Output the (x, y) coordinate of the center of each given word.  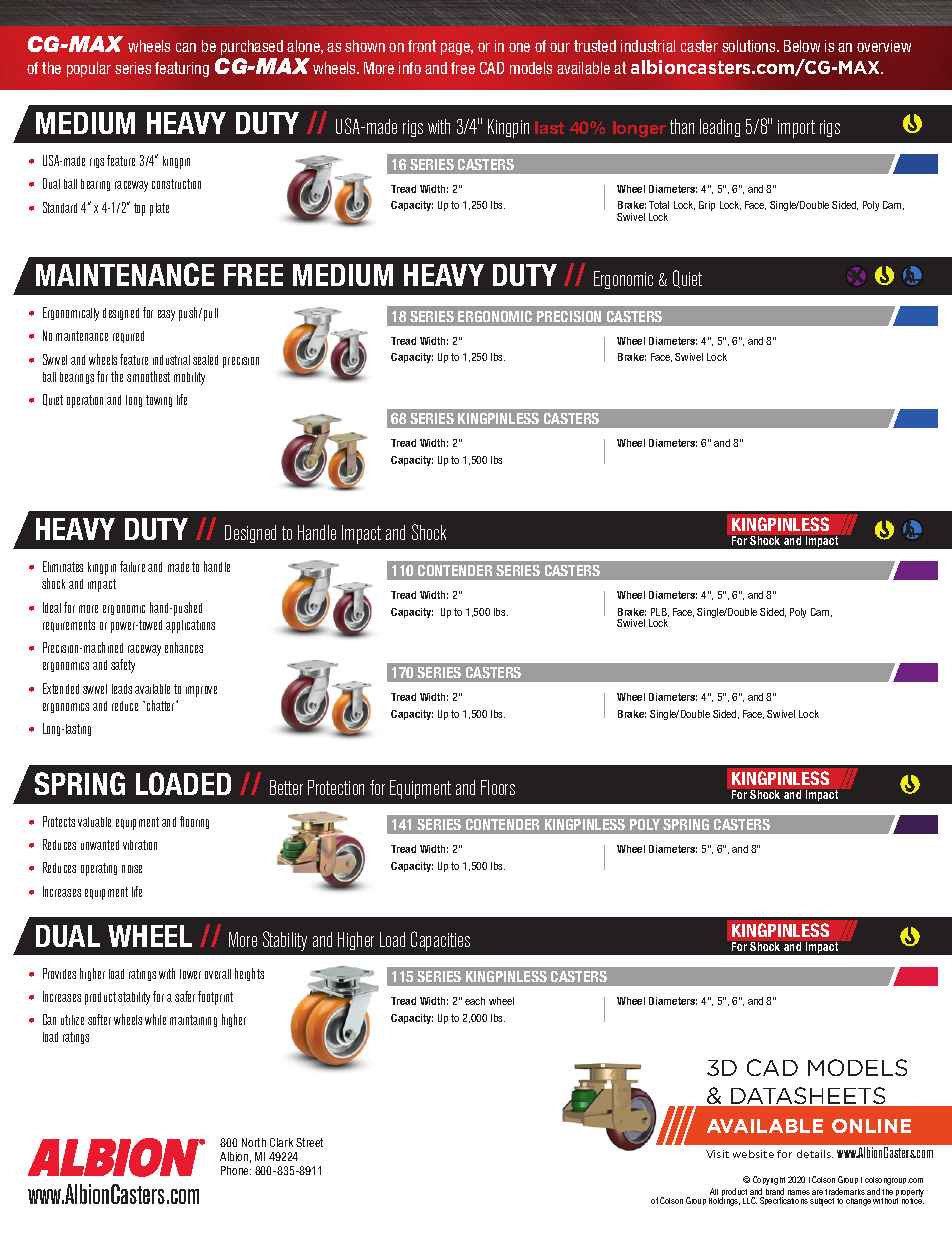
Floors (498, 787)
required (128, 337)
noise (132, 869)
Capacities (440, 941)
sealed (205, 360)
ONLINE (871, 1126)
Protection (336, 787)
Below (802, 46)
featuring (182, 69)
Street (309, 1142)
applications (190, 626)
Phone (236, 1170)
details (815, 1154)
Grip (707, 206)
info (410, 68)
